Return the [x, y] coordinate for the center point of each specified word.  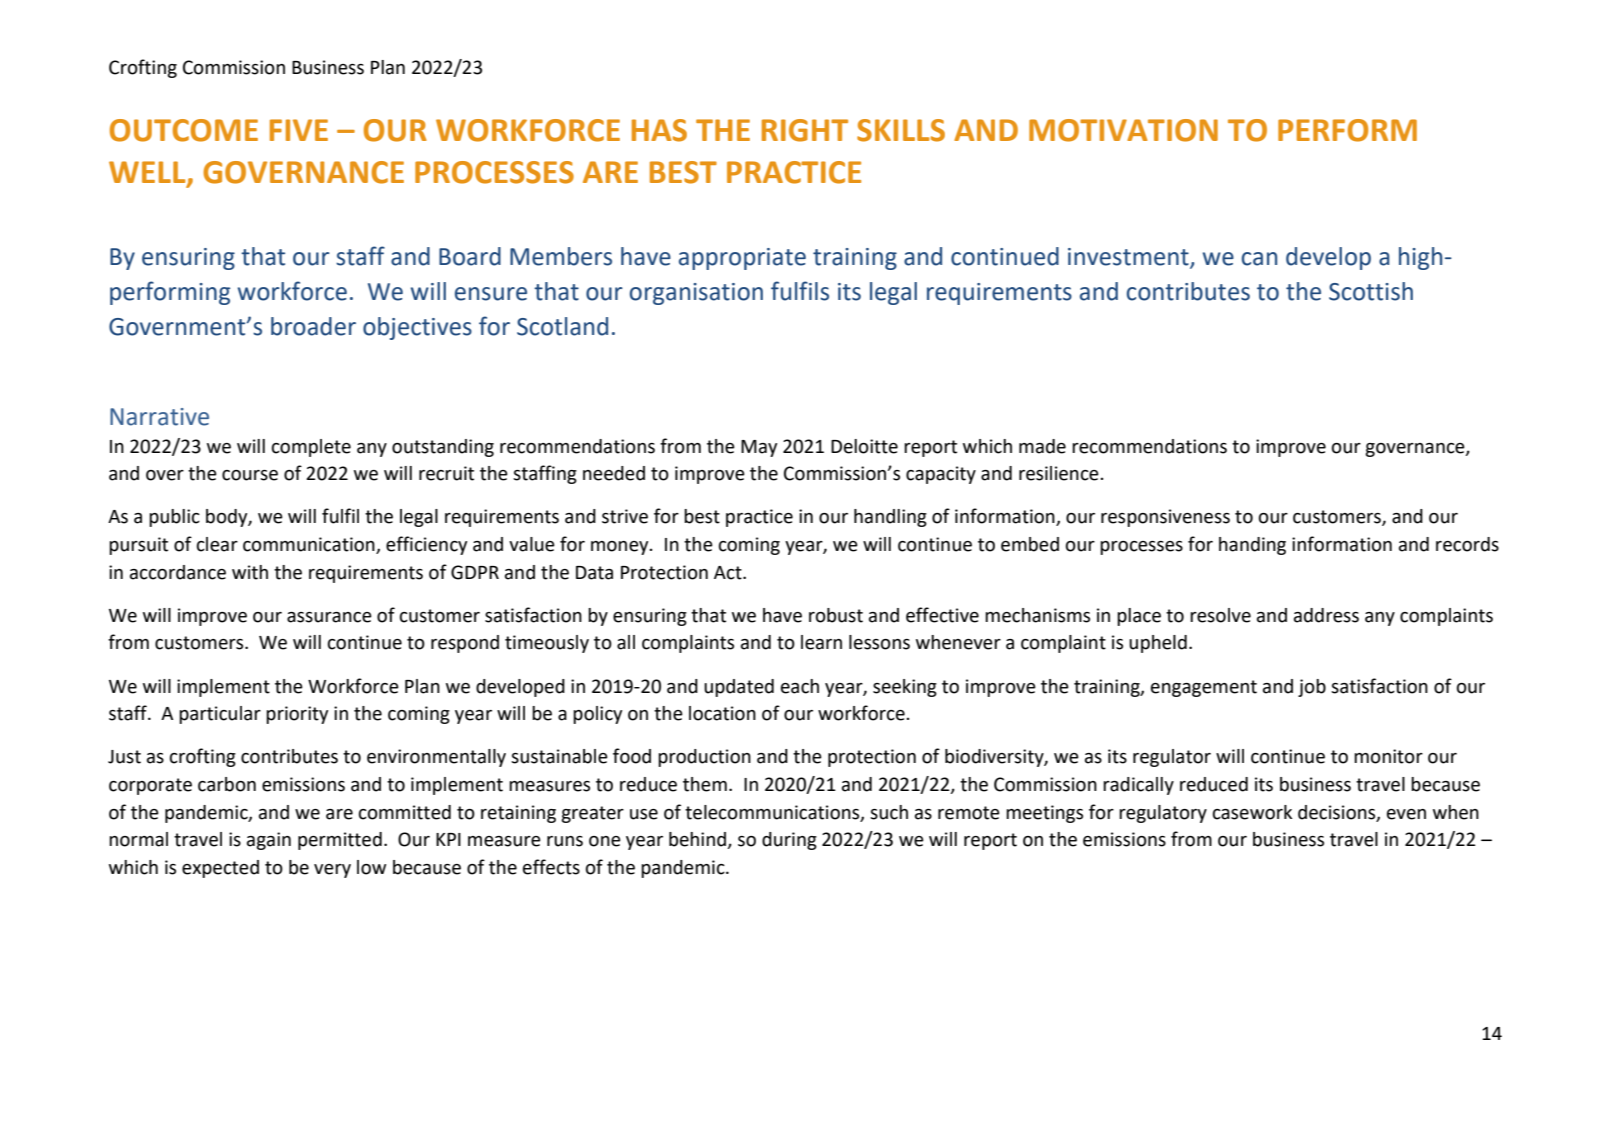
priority [297, 715]
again [269, 841]
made [1042, 446]
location [722, 713]
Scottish [1371, 291]
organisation [696, 294]
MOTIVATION [1123, 130]
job [1312, 688]
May [759, 448]
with [250, 572]
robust [836, 615]
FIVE [299, 130]
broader [313, 326]
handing [1252, 546]
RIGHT [805, 130]
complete [311, 448]
